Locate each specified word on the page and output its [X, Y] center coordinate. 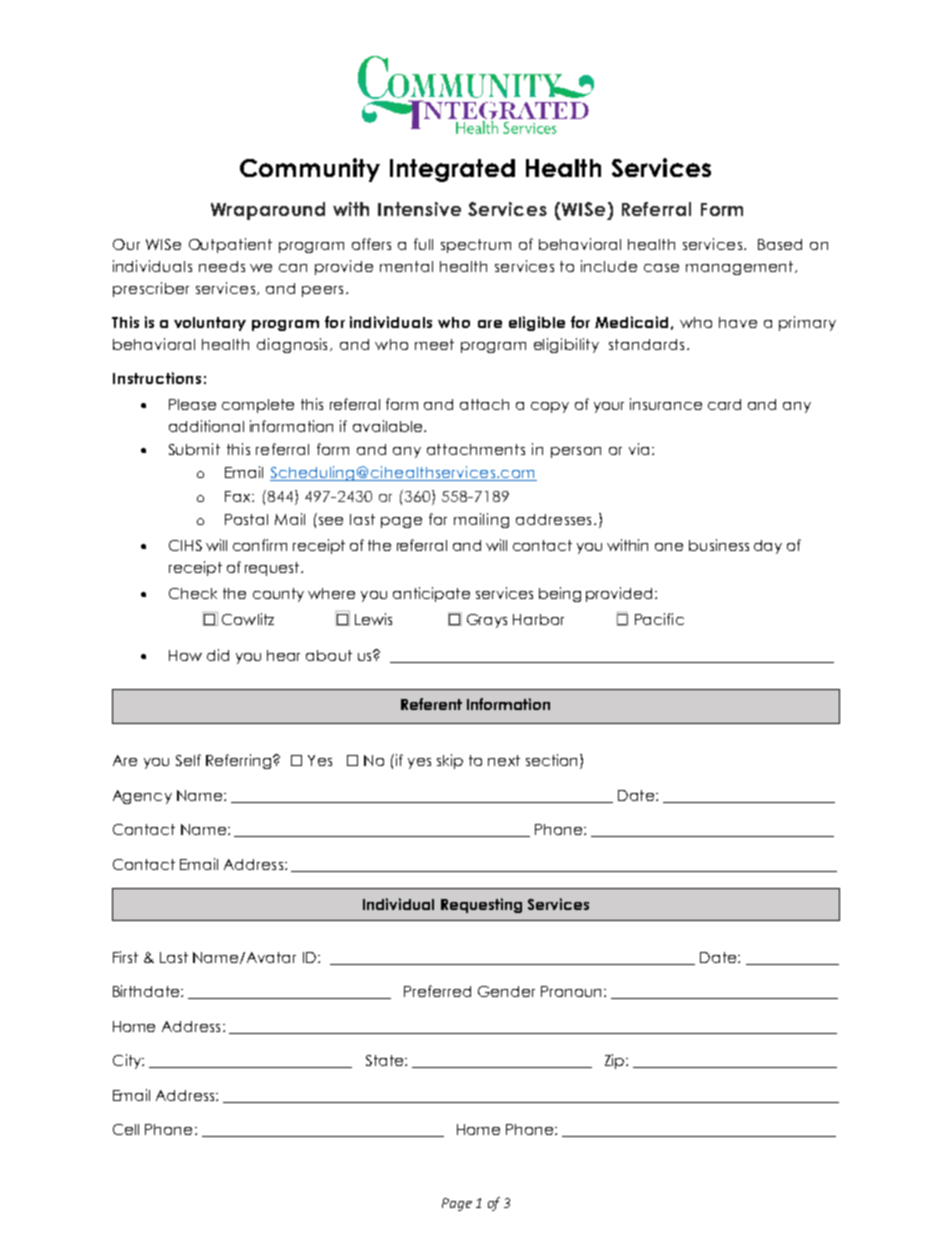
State [386, 1060]
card [724, 404]
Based [780, 244]
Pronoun [571, 991]
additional [206, 426]
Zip [616, 1061]
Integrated [452, 170]
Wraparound [268, 211]
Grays [487, 621]
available [387, 426]
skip [450, 761]
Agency [142, 797]
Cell [126, 1129]
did [218, 655]
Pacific [659, 619]
